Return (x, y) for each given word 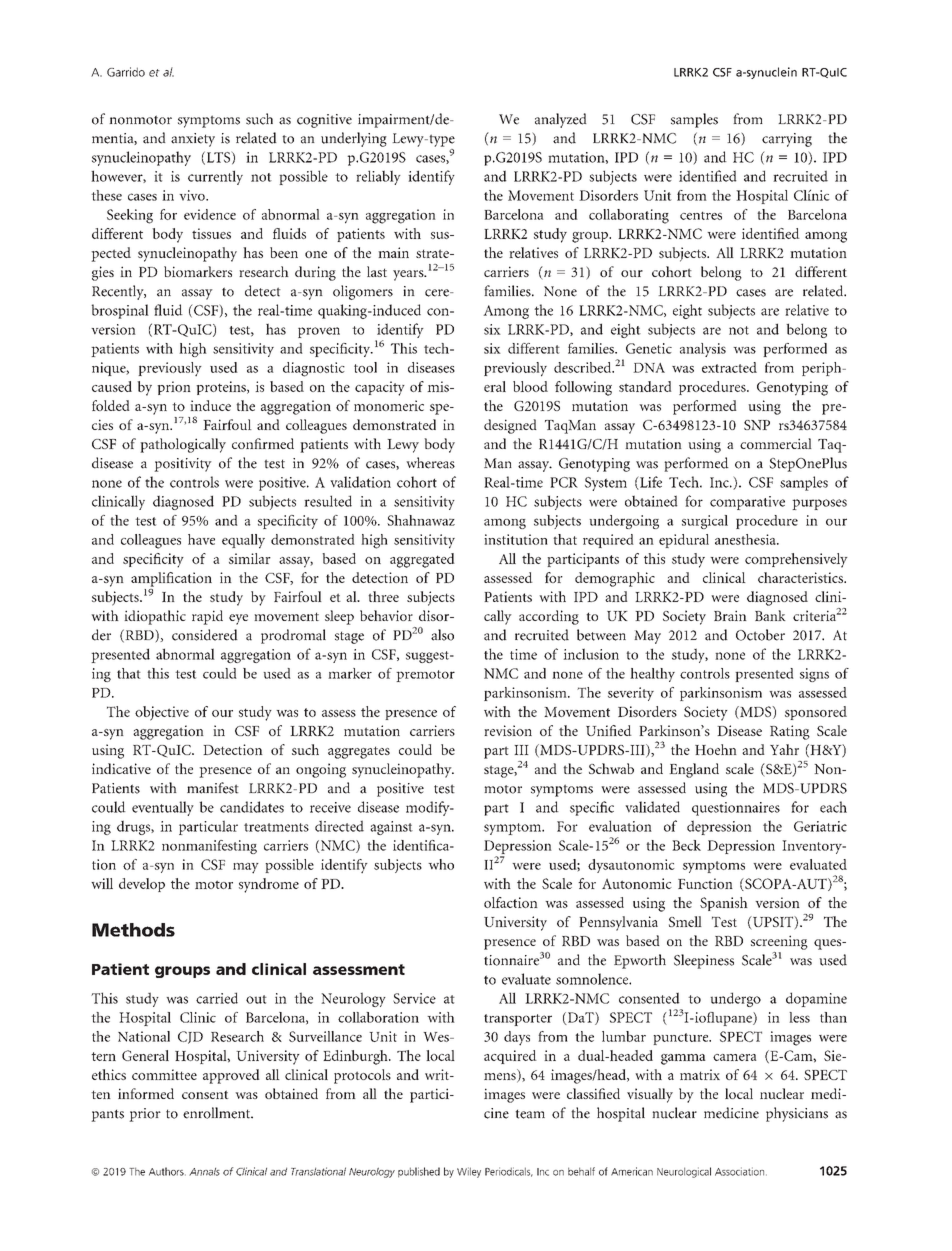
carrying (787, 140)
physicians (797, 1114)
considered (205, 635)
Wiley (469, 1172)
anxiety (193, 140)
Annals (204, 1172)
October (760, 635)
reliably (378, 177)
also (442, 635)
